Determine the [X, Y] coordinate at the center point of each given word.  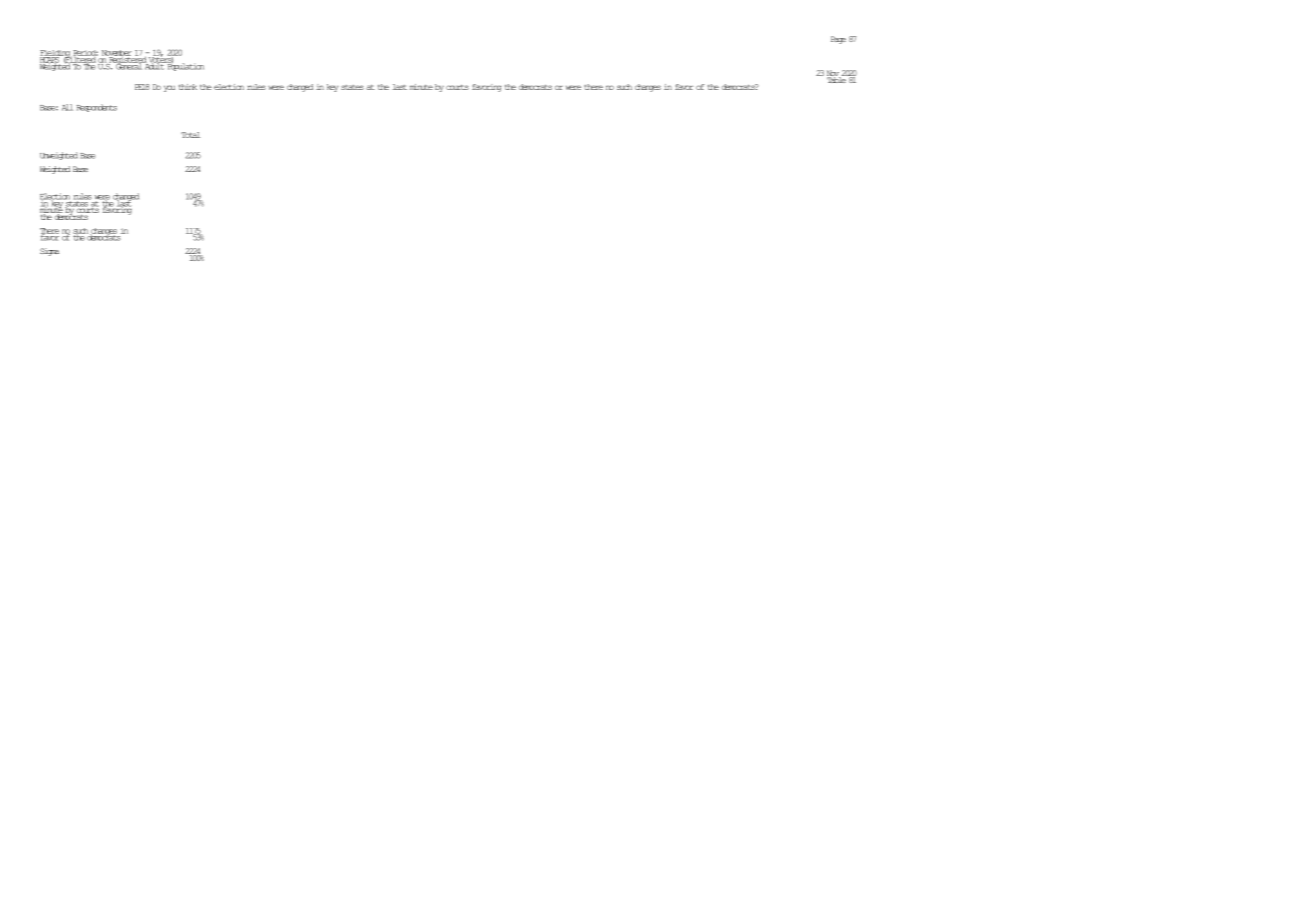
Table [837, 79]
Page [838, 40]
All [67, 107]
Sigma [49, 252]
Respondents [97, 108]
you [169, 88]
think [188, 87]
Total [190, 135]
